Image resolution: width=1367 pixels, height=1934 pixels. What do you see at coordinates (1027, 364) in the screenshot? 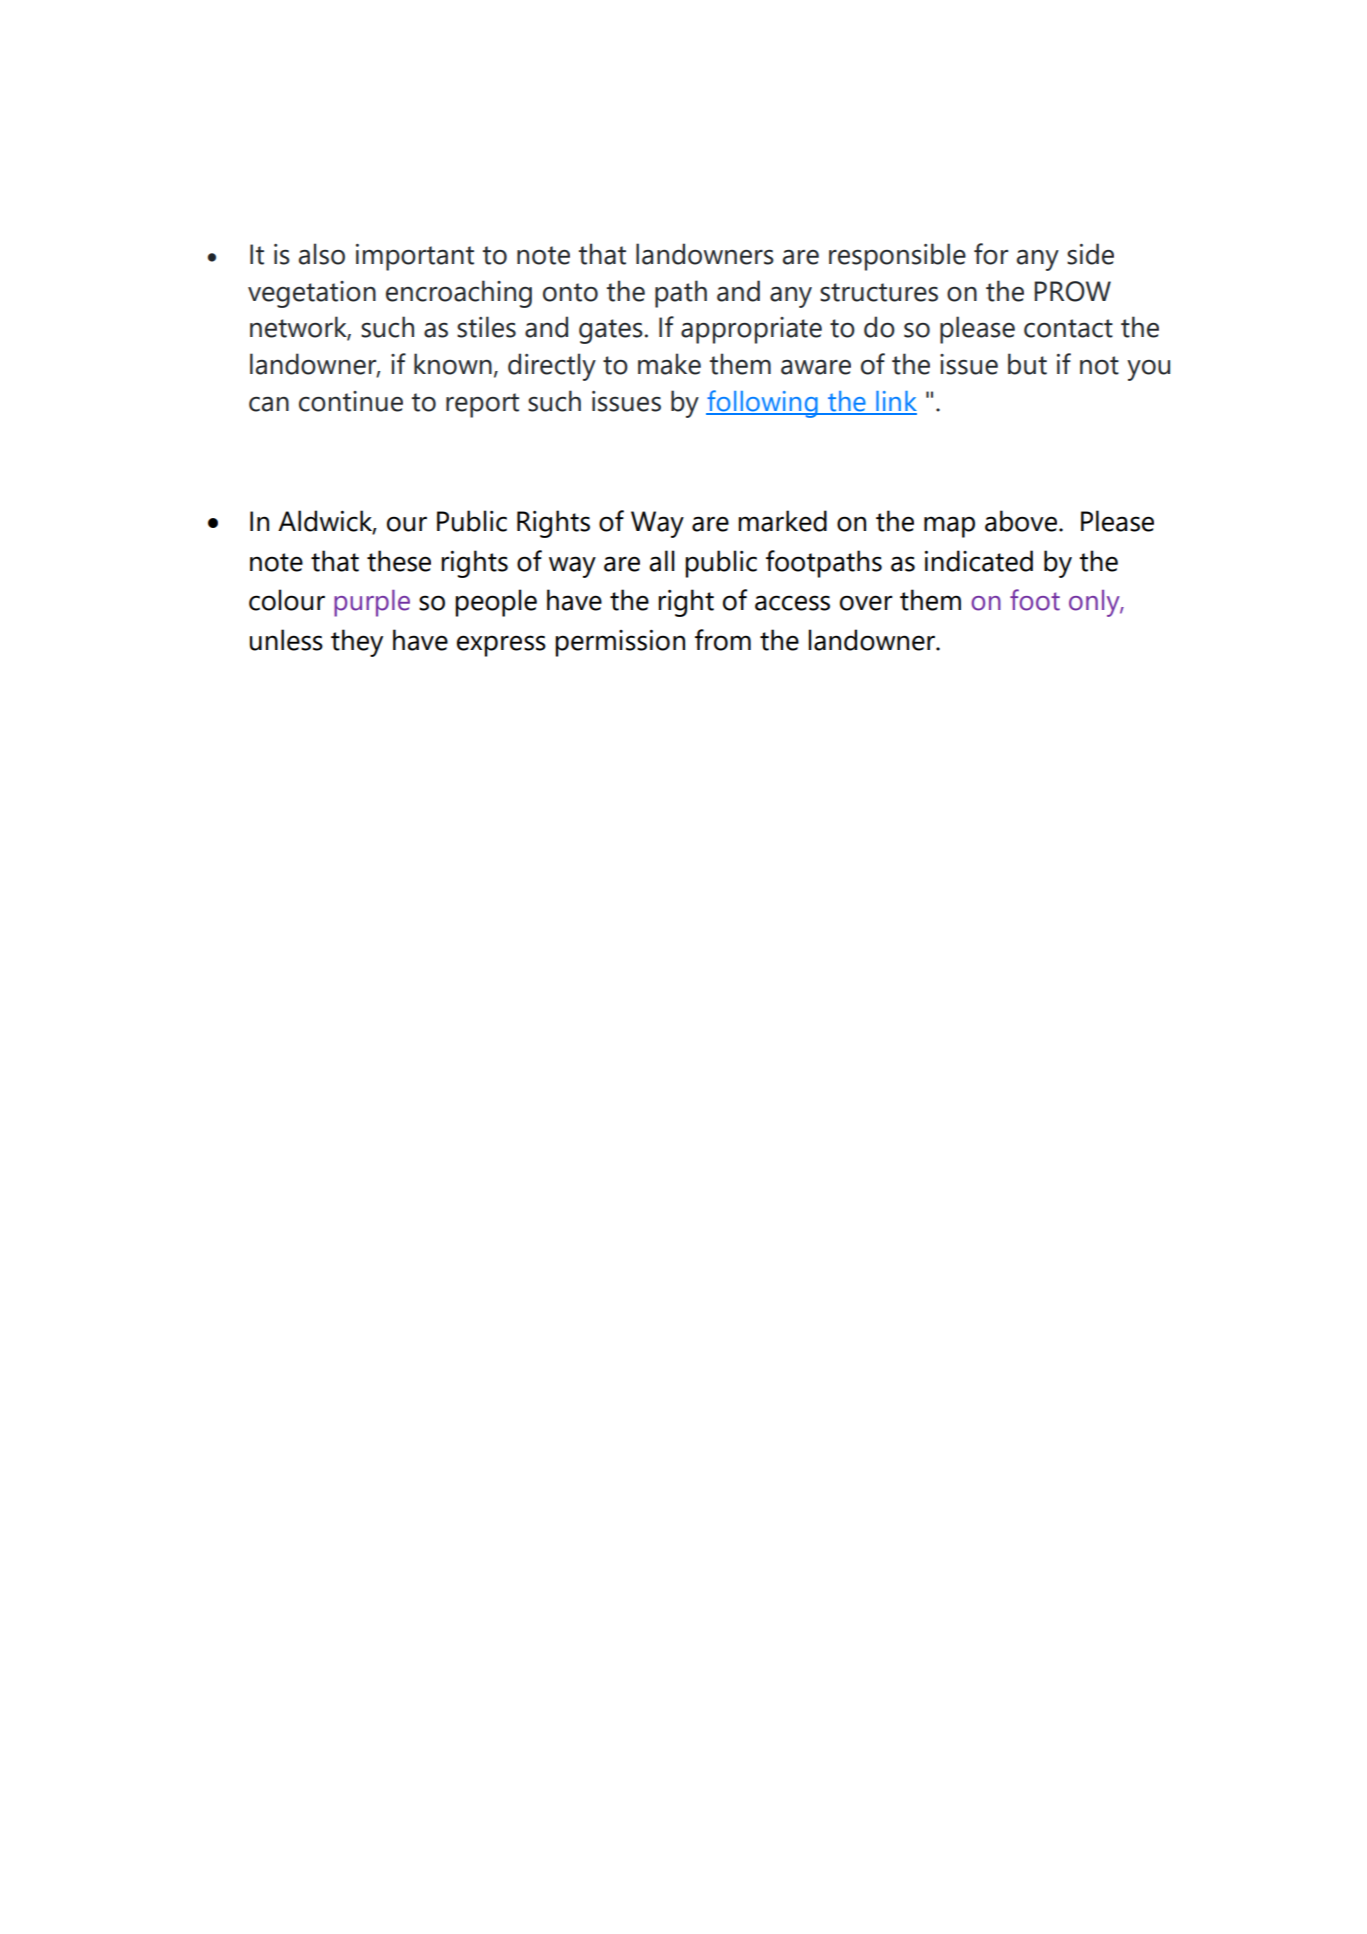
I see `but` at bounding box center [1027, 364].
